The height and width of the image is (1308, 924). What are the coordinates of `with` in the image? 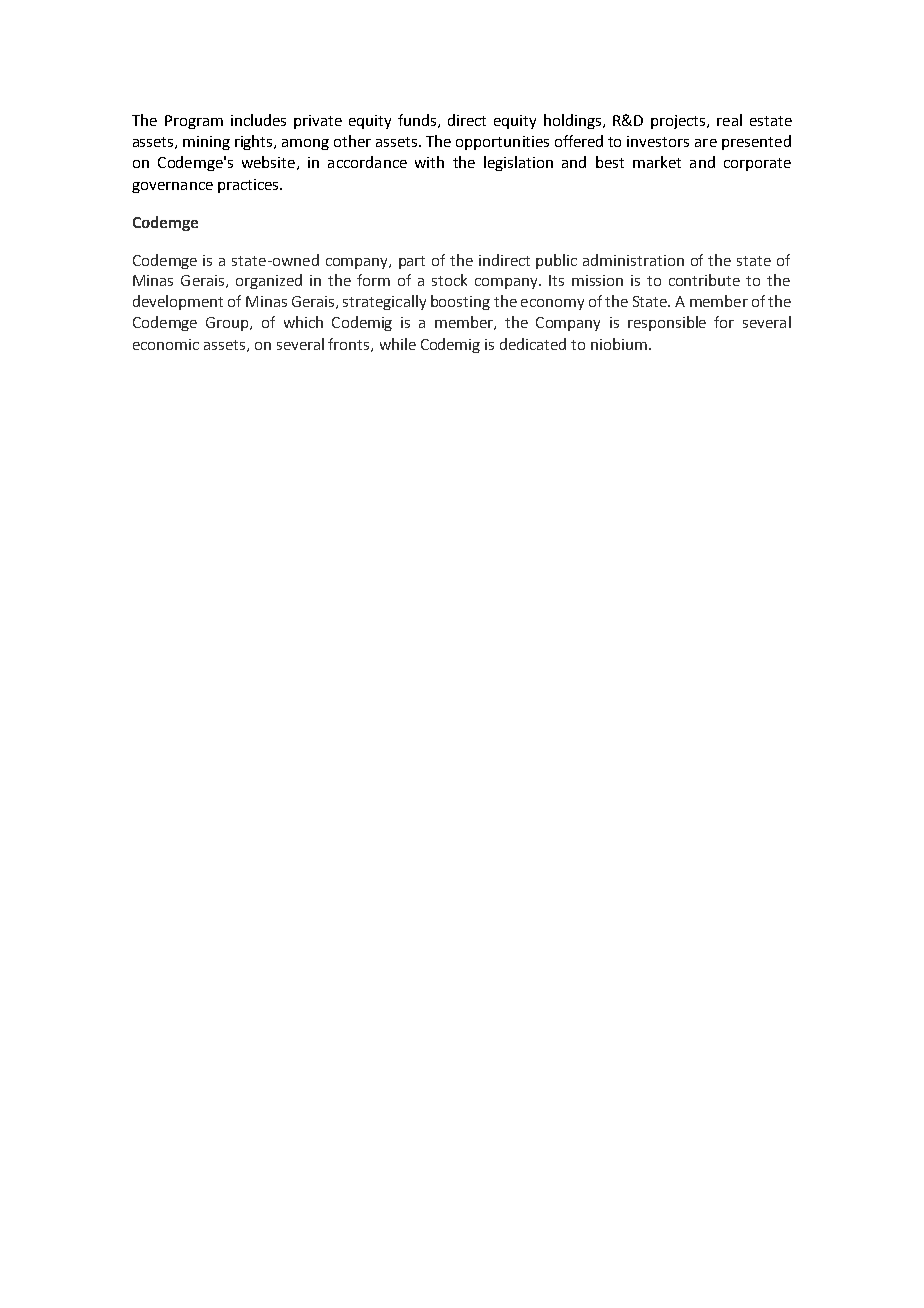 It's located at (429, 162).
